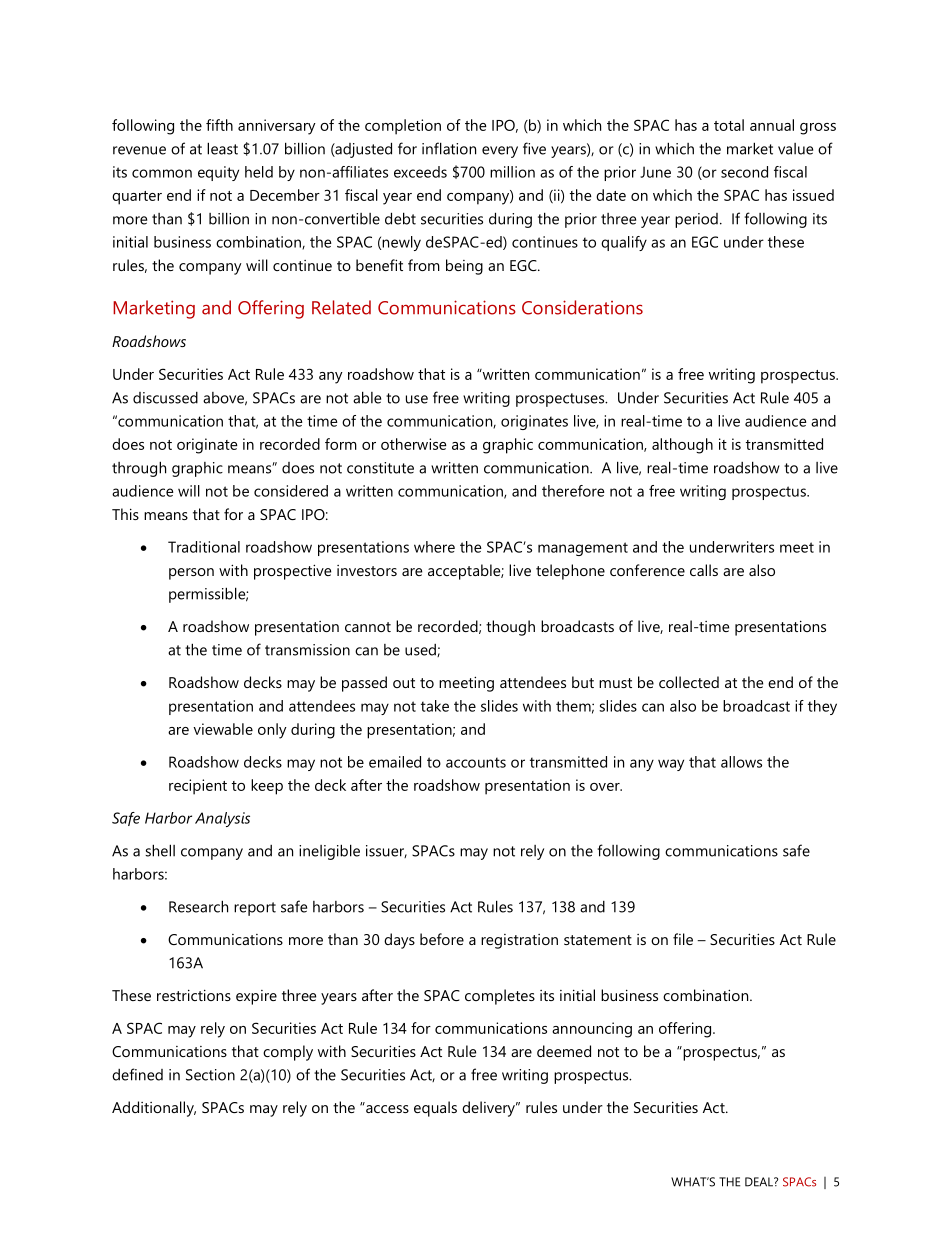 This screenshot has height=1233, width=952. Describe the element at coordinates (139, 469) in the screenshot. I see `through` at that location.
